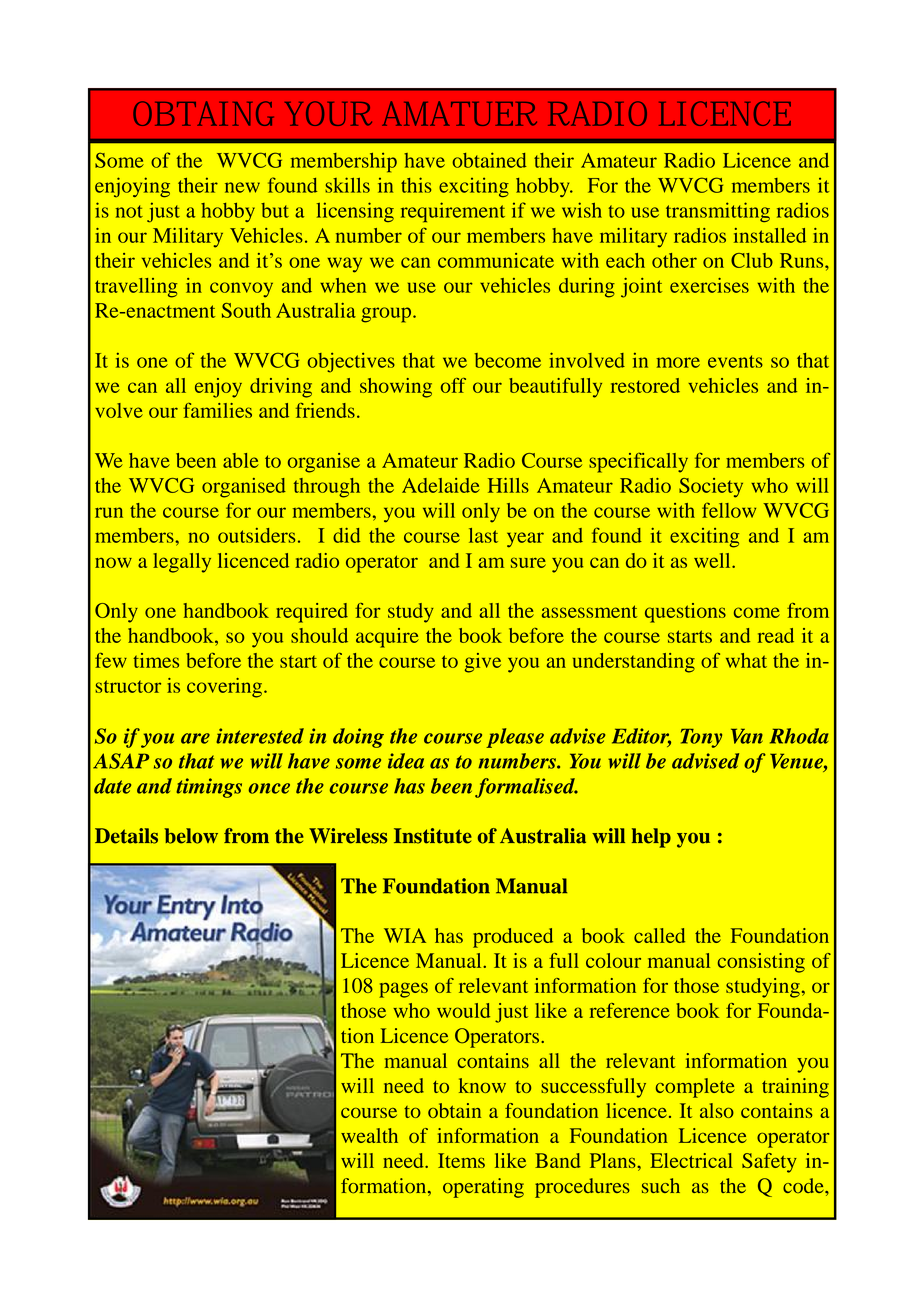  I want to click on transmitting, so click(718, 212).
